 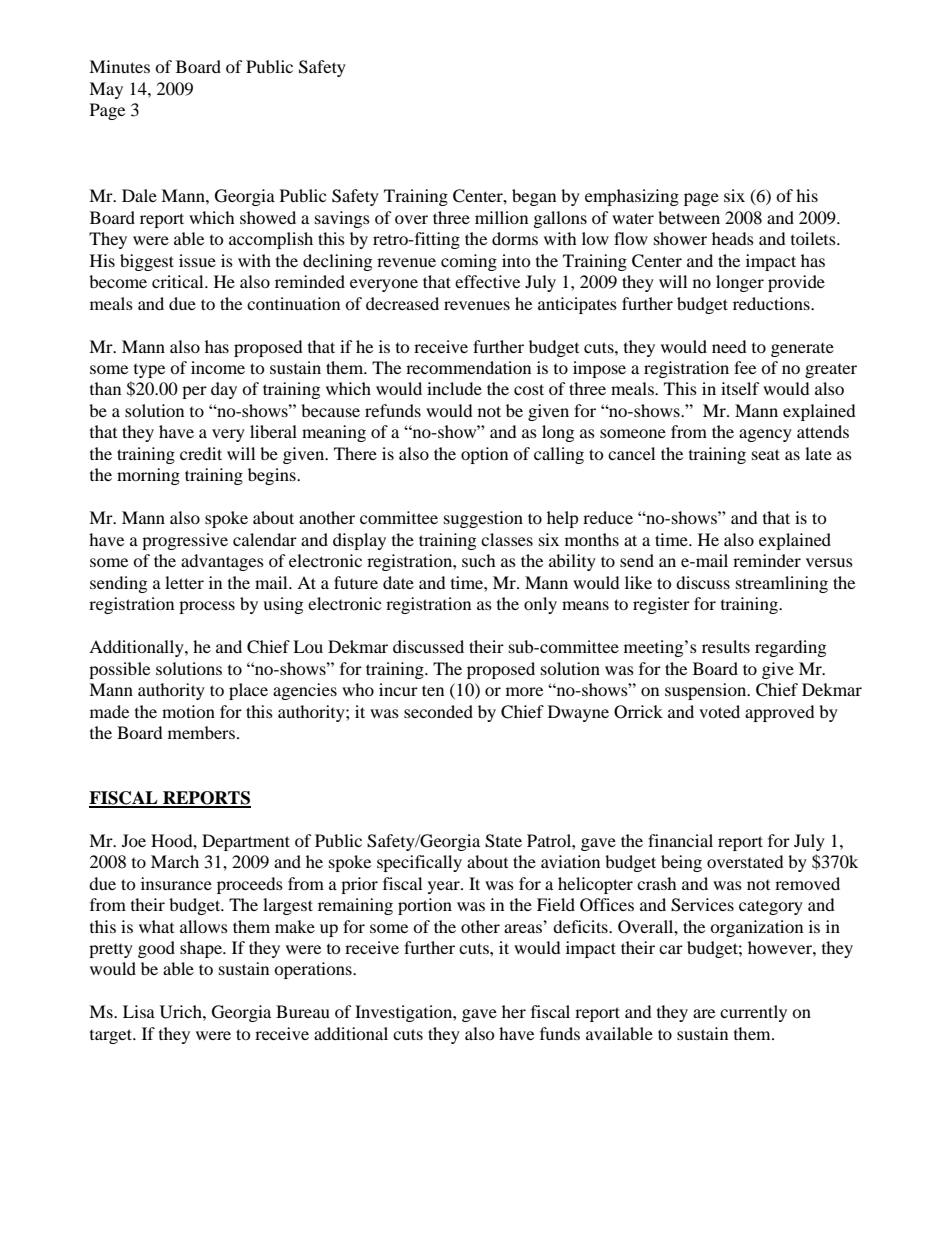 I want to click on Minutes, so click(x=119, y=66).
